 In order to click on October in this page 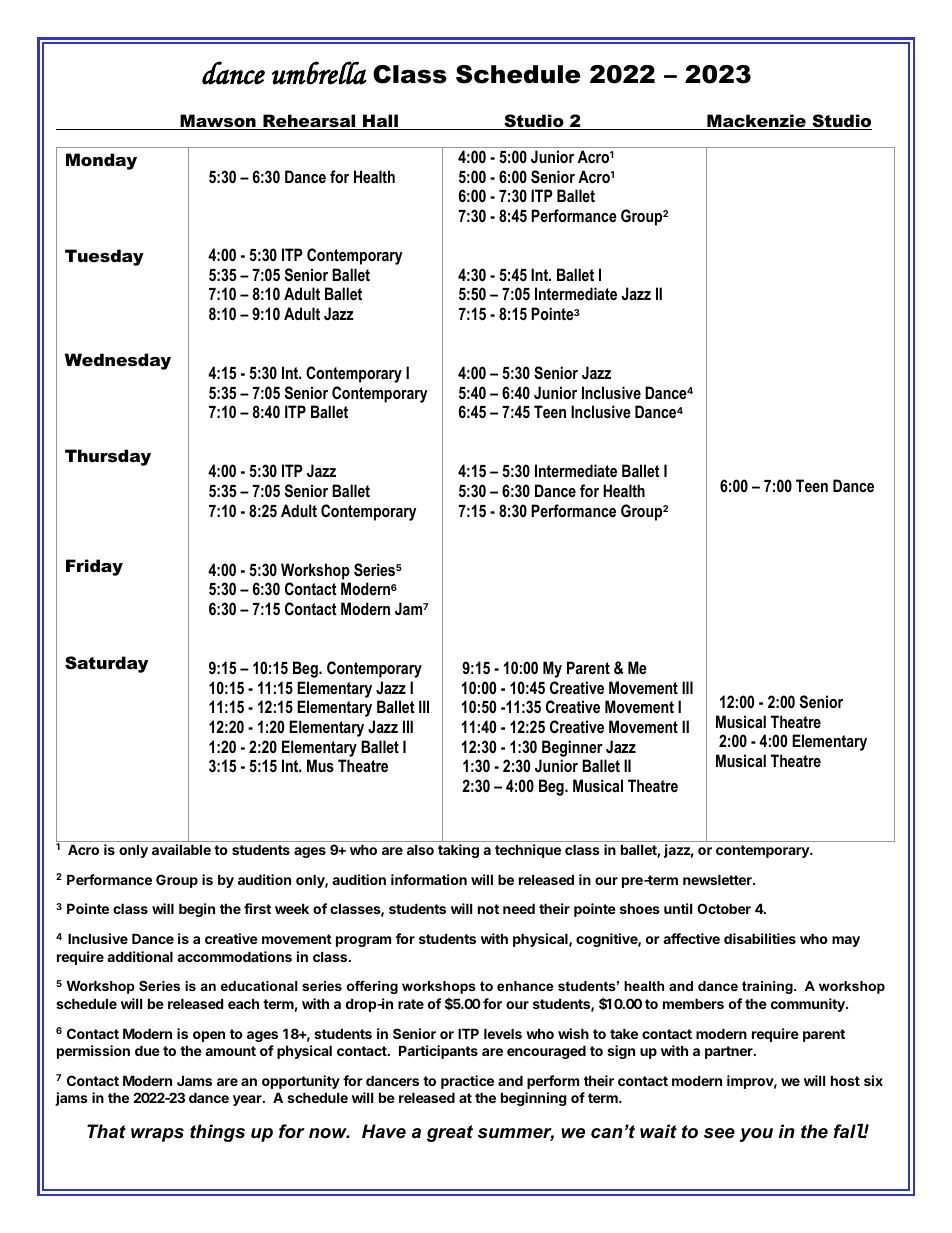, I will do `click(724, 908)`.
